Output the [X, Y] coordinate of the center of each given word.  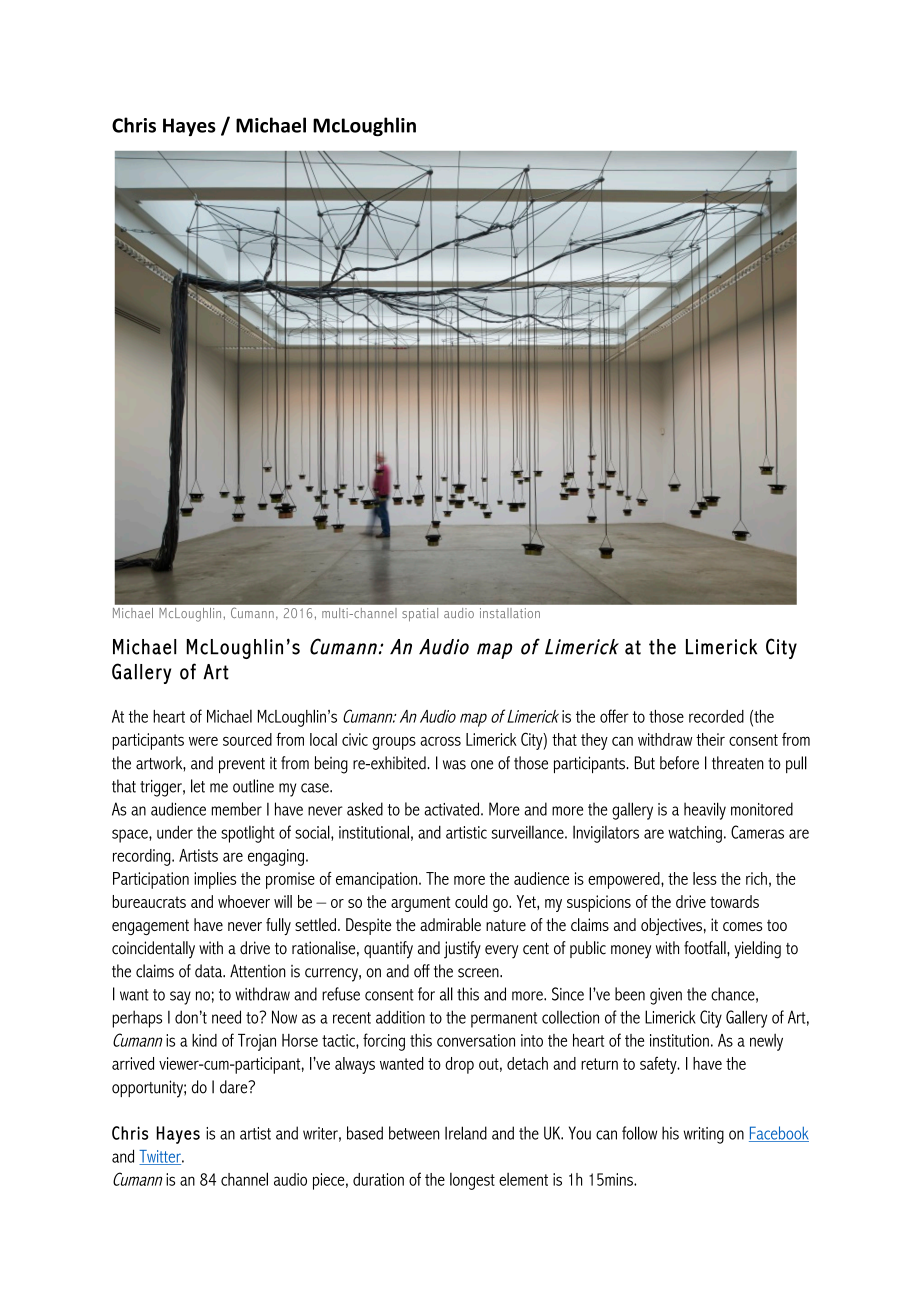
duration [378, 1179]
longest [472, 1181]
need [226, 1017]
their [710, 739]
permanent [504, 1020]
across [440, 741]
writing [704, 1135]
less [705, 878]
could [471, 901]
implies [215, 880]
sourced [247, 739]
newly [766, 1042]
